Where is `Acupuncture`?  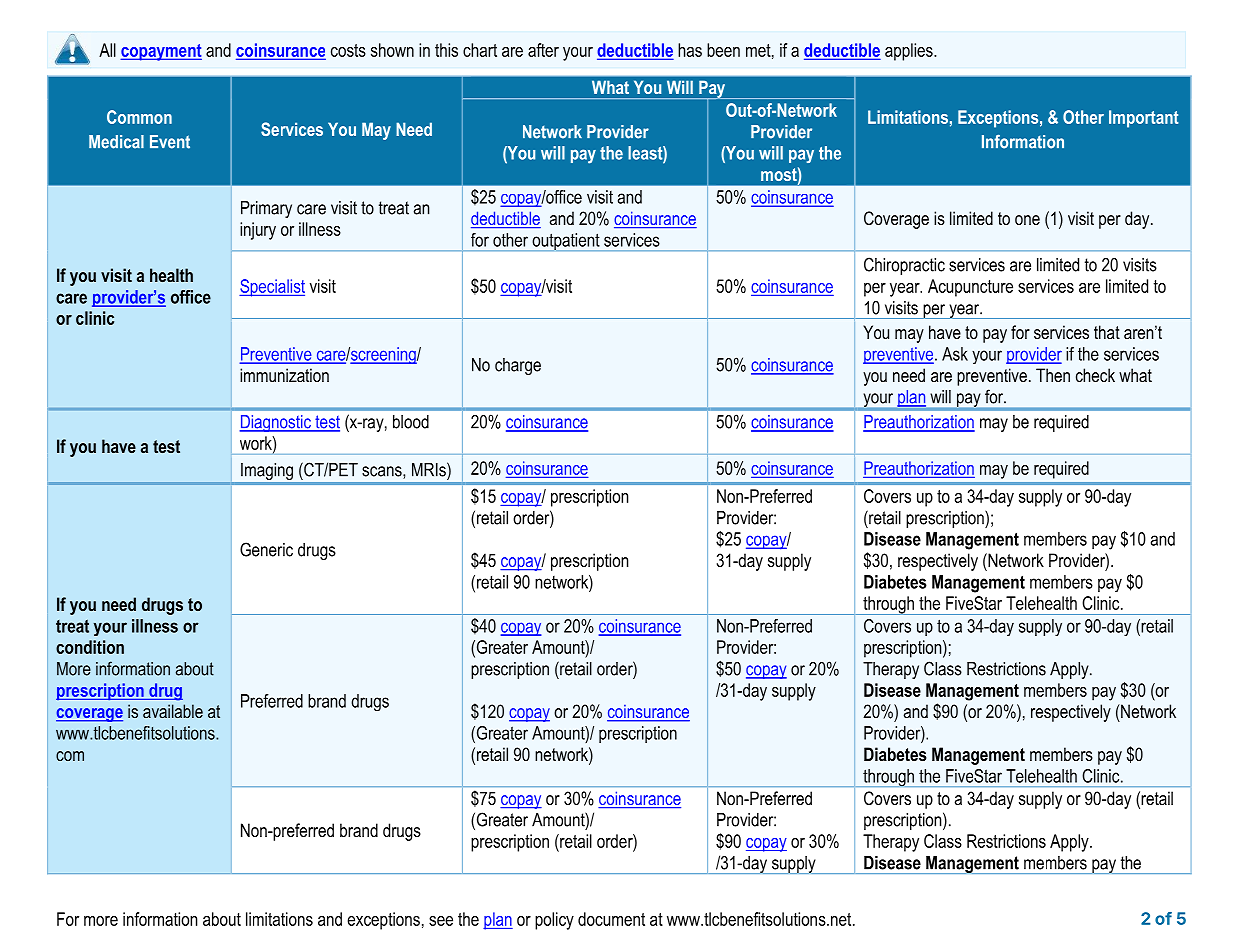
Acupuncture is located at coordinates (970, 288).
